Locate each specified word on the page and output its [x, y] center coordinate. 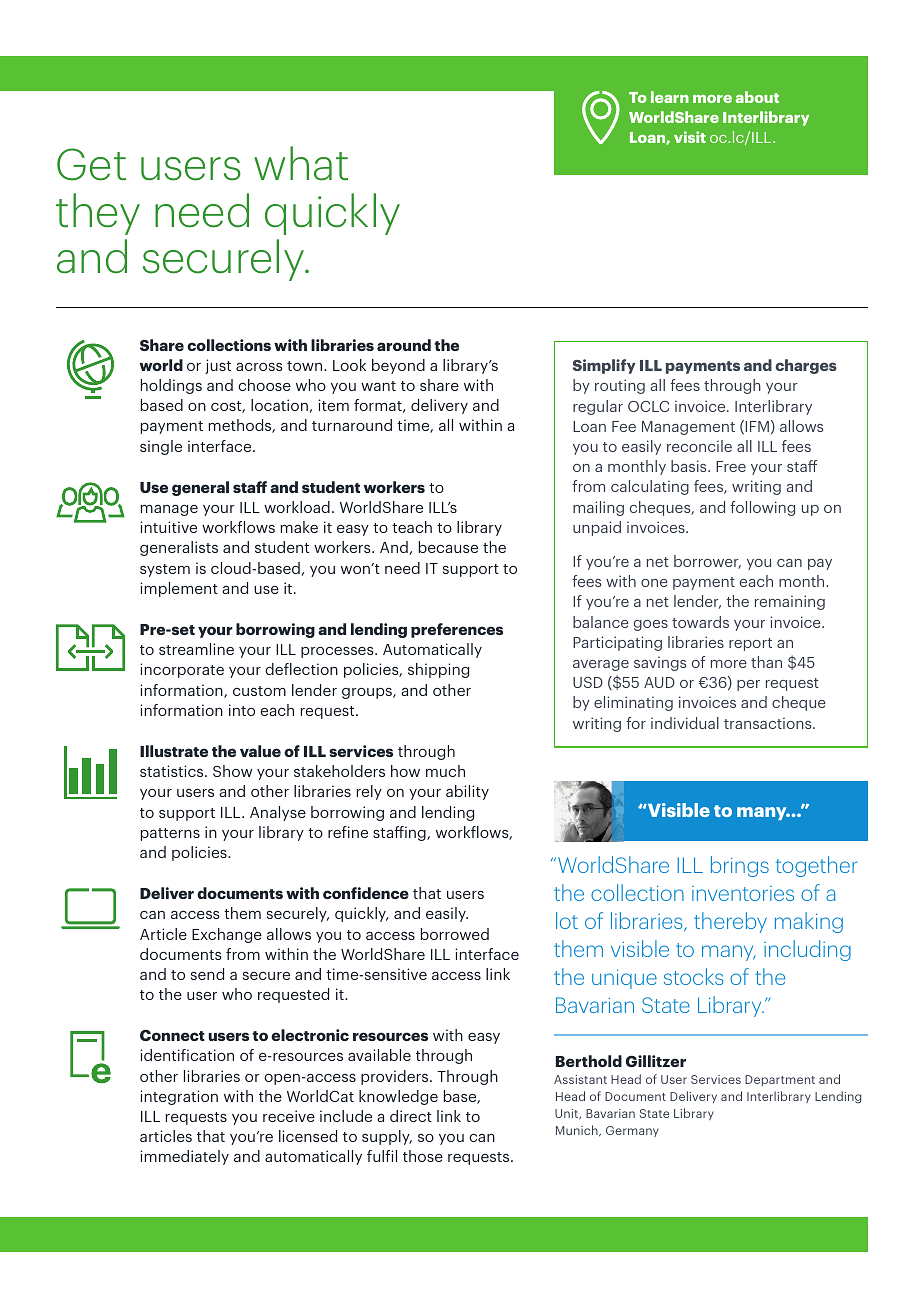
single [161, 447]
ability [467, 792]
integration [179, 1097]
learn [670, 97]
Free [731, 466]
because [448, 547]
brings [740, 866]
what [301, 163]
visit [690, 137]
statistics [173, 771]
